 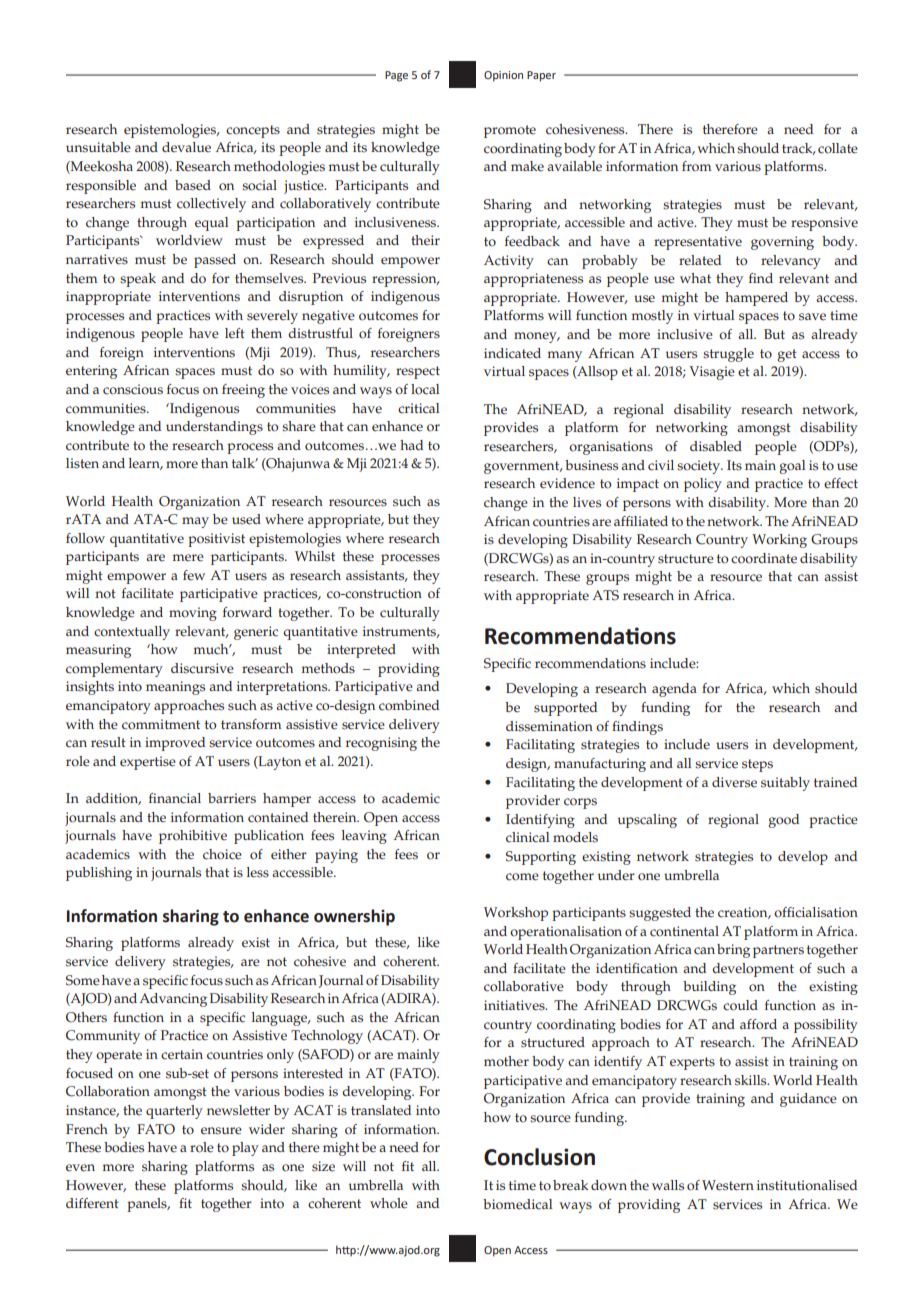 I want to click on improved, so click(x=175, y=744).
